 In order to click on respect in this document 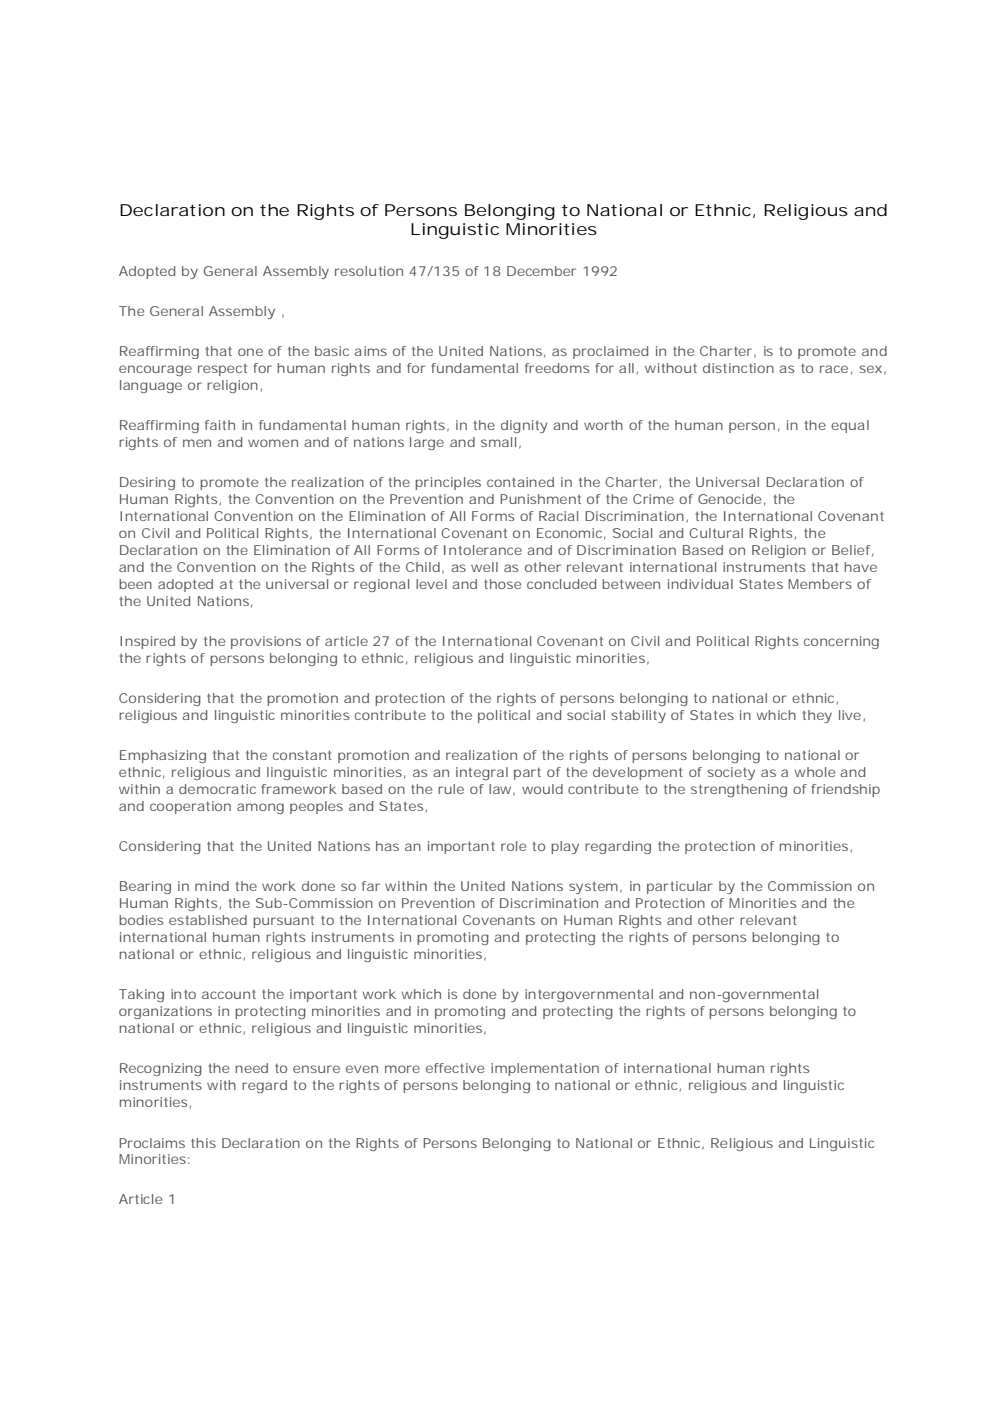, I will do `click(222, 370)`.
